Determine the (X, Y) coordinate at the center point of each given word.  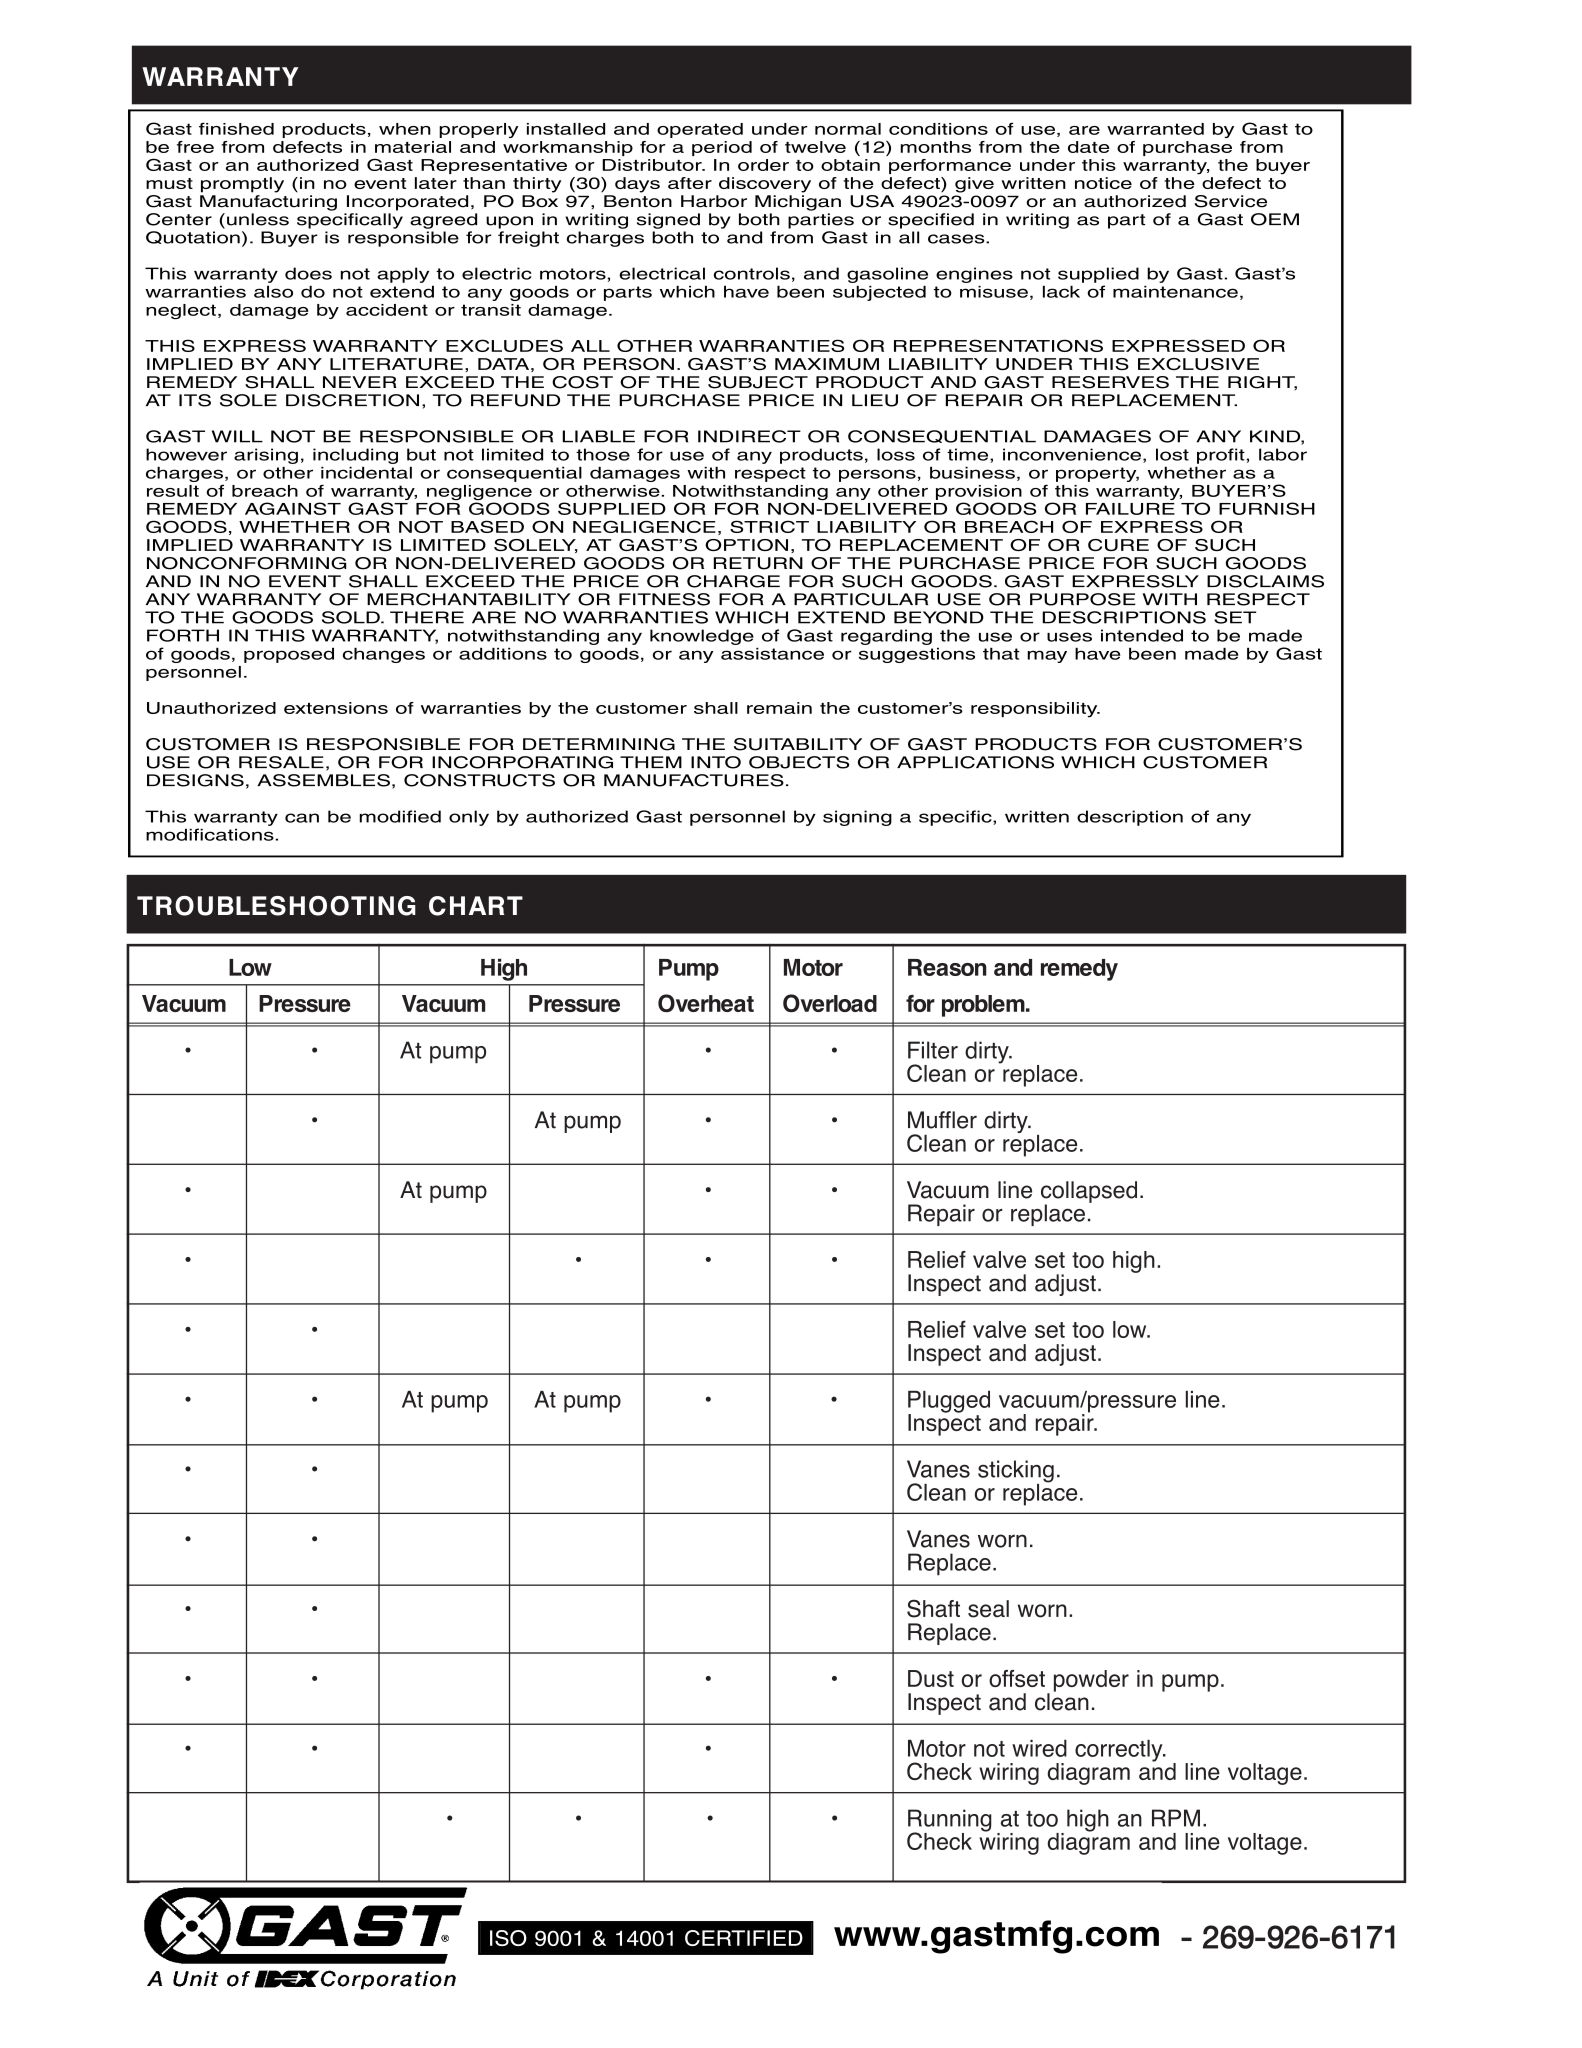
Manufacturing (268, 203)
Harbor (714, 201)
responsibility (1035, 710)
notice (1103, 183)
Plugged (949, 1402)
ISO (508, 1938)
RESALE (281, 762)
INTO (716, 762)
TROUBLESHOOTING (276, 906)
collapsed (1089, 1193)
